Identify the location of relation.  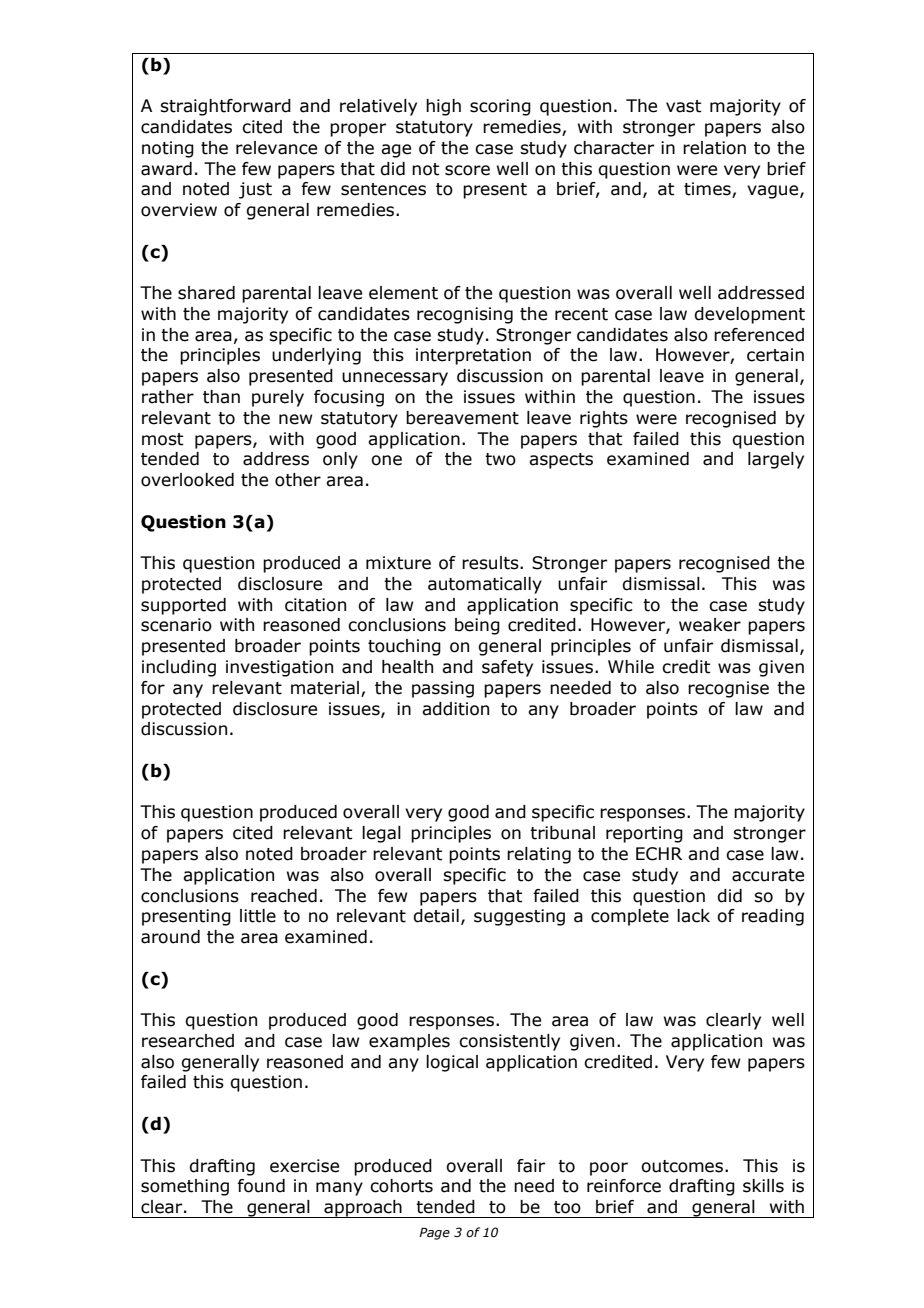
(714, 148).
